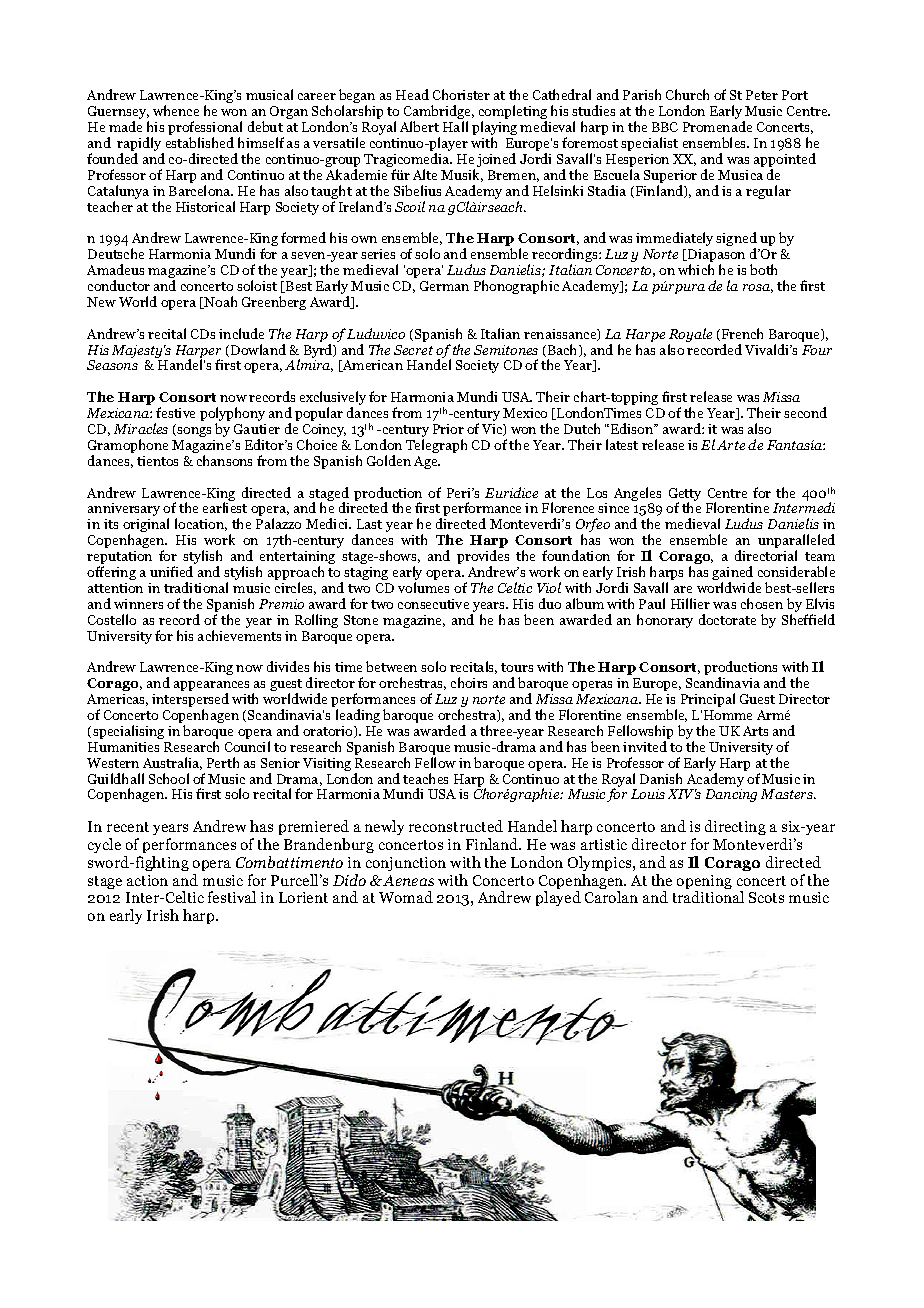 The width and height of the image is (924, 1308). I want to click on German, so click(444, 286).
